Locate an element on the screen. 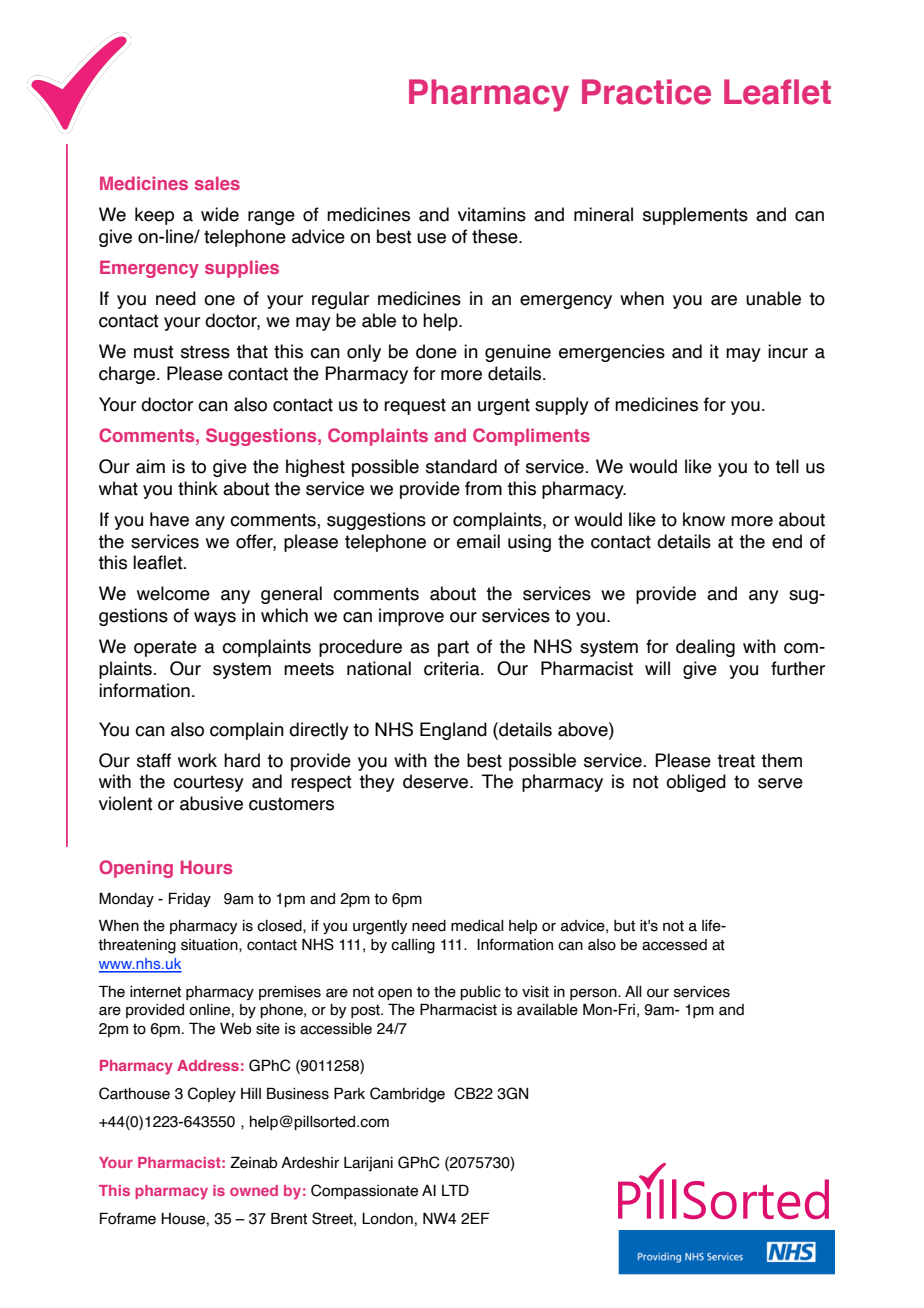 The width and height of the screenshot is (924, 1308). standard is located at coordinates (461, 466).
